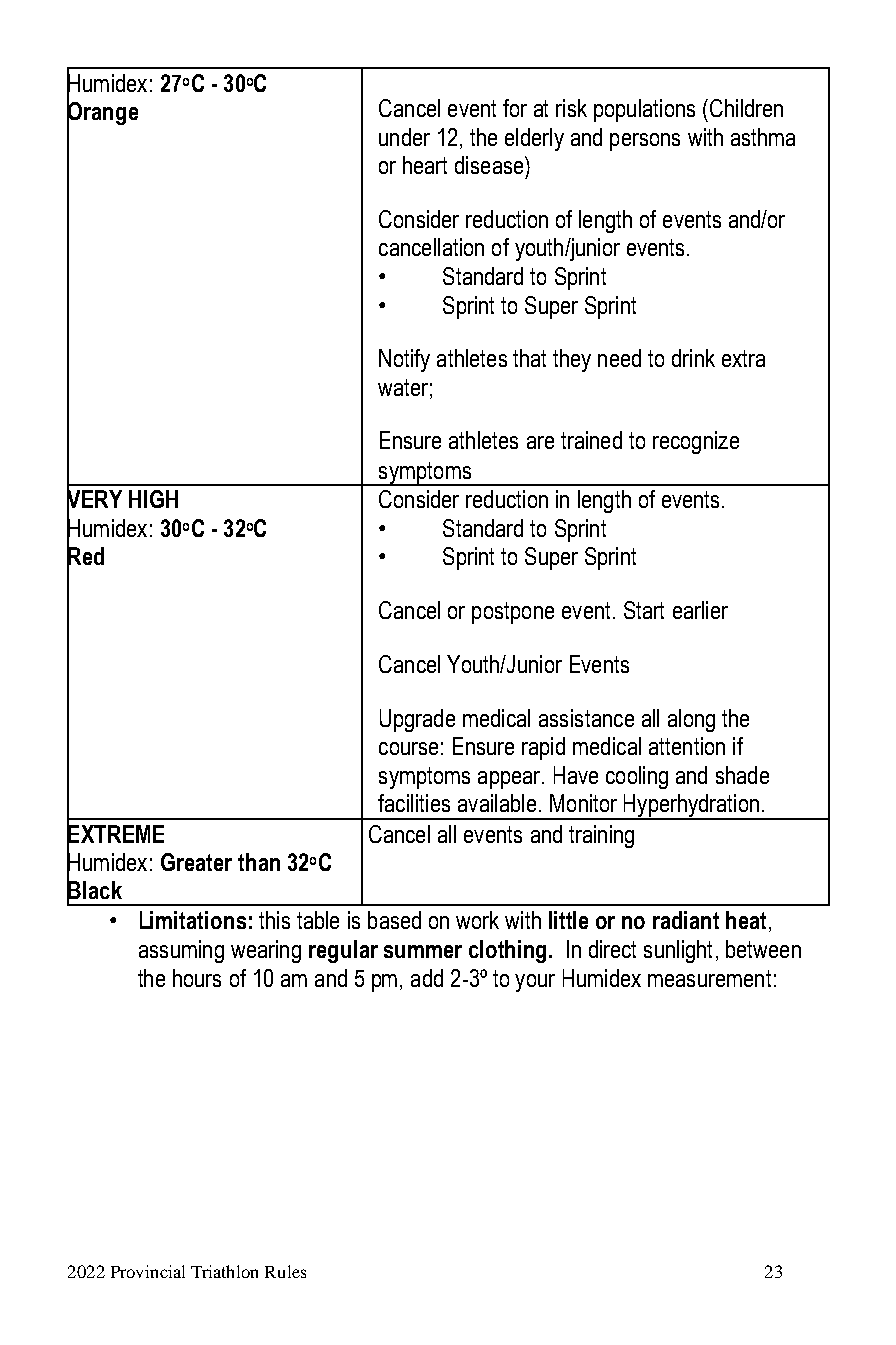 This screenshot has width=896, height=1345. Describe the element at coordinates (148, 1271) in the screenshot. I see `Provincial` at that location.
